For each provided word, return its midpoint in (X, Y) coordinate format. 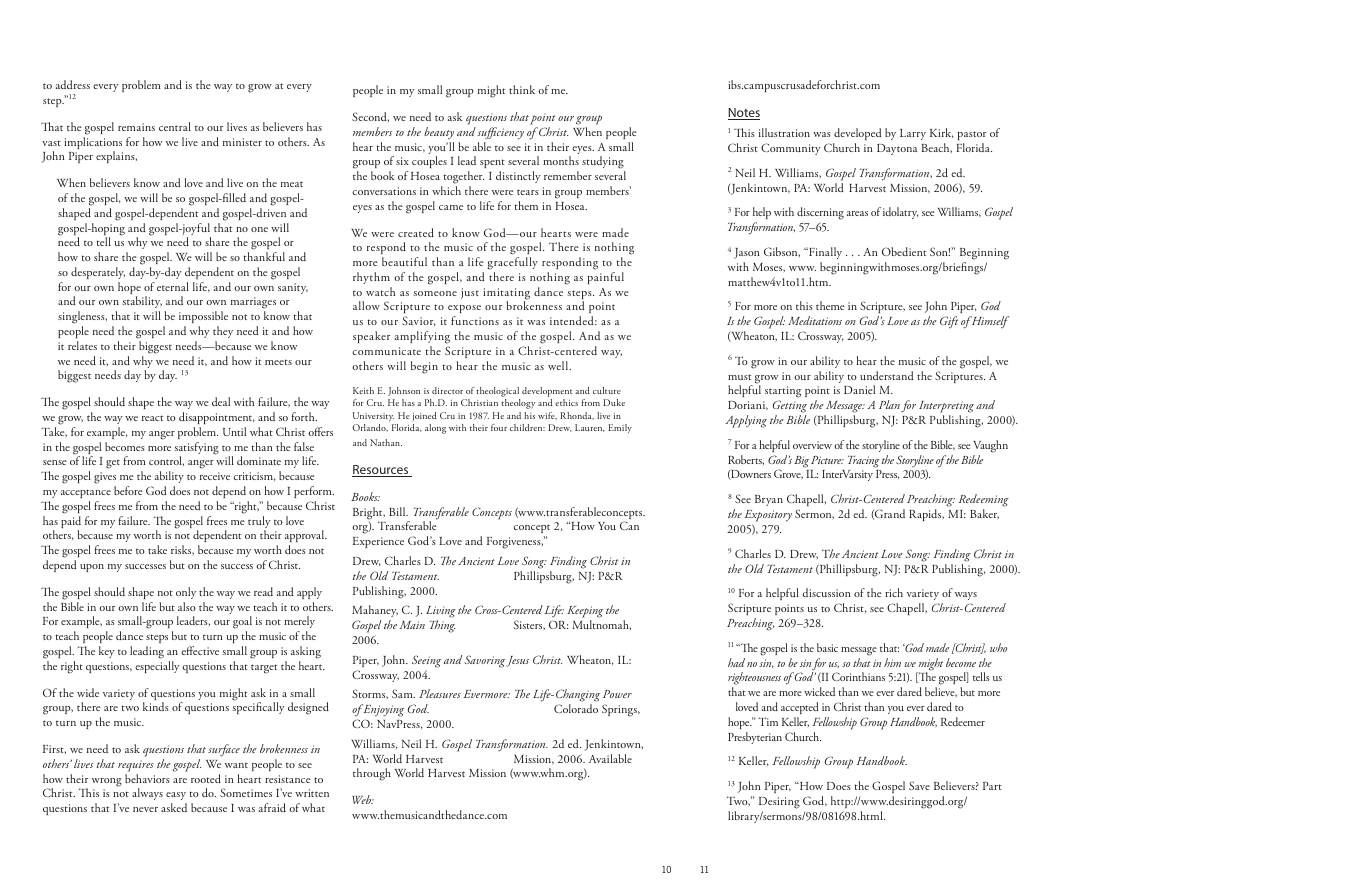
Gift (949, 322)
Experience (378, 542)
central (175, 126)
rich (894, 592)
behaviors (147, 778)
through (372, 774)
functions (475, 320)
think (522, 89)
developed (858, 134)
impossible (203, 317)
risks (182, 550)
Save (919, 785)
